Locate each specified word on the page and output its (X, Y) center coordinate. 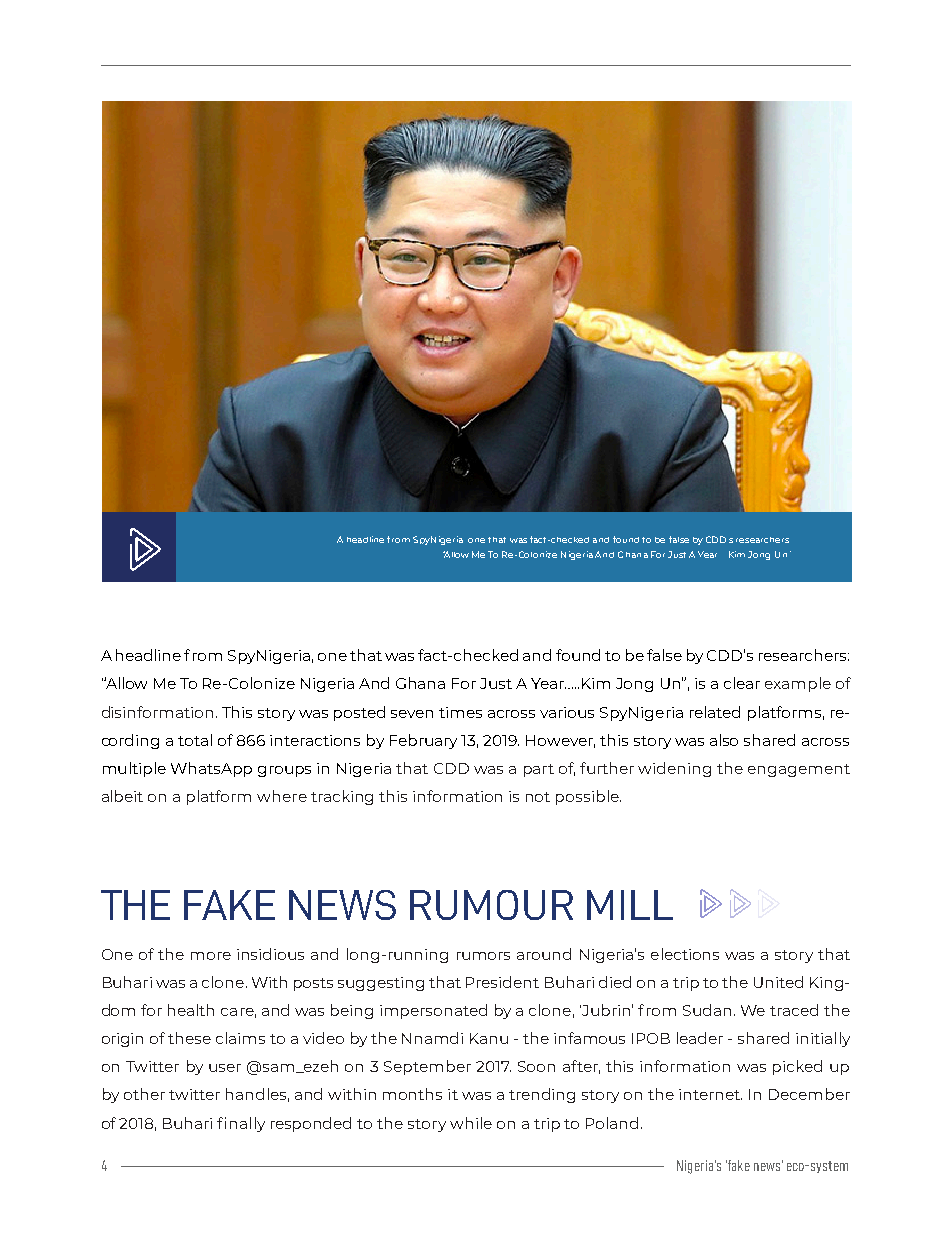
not (538, 797)
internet (710, 1094)
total (195, 740)
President (502, 982)
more (211, 956)
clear (742, 683)
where (282, 796)
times (460, 712)
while (471, 1123)
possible (588, 797)
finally (241, 1124)
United (778, 982)
